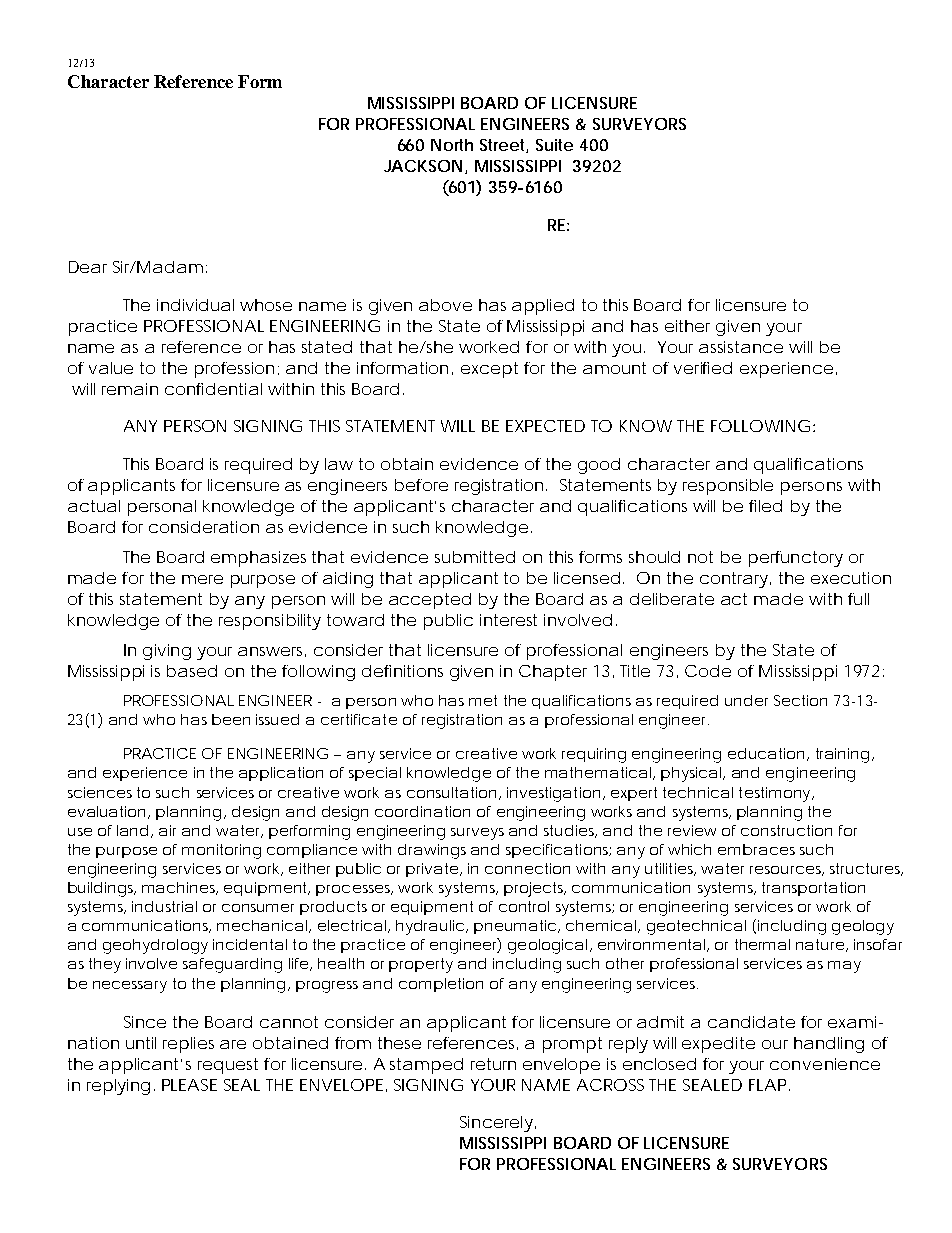 The image size is (952, 1233). I want to click on Dear, so click(88, 267).
